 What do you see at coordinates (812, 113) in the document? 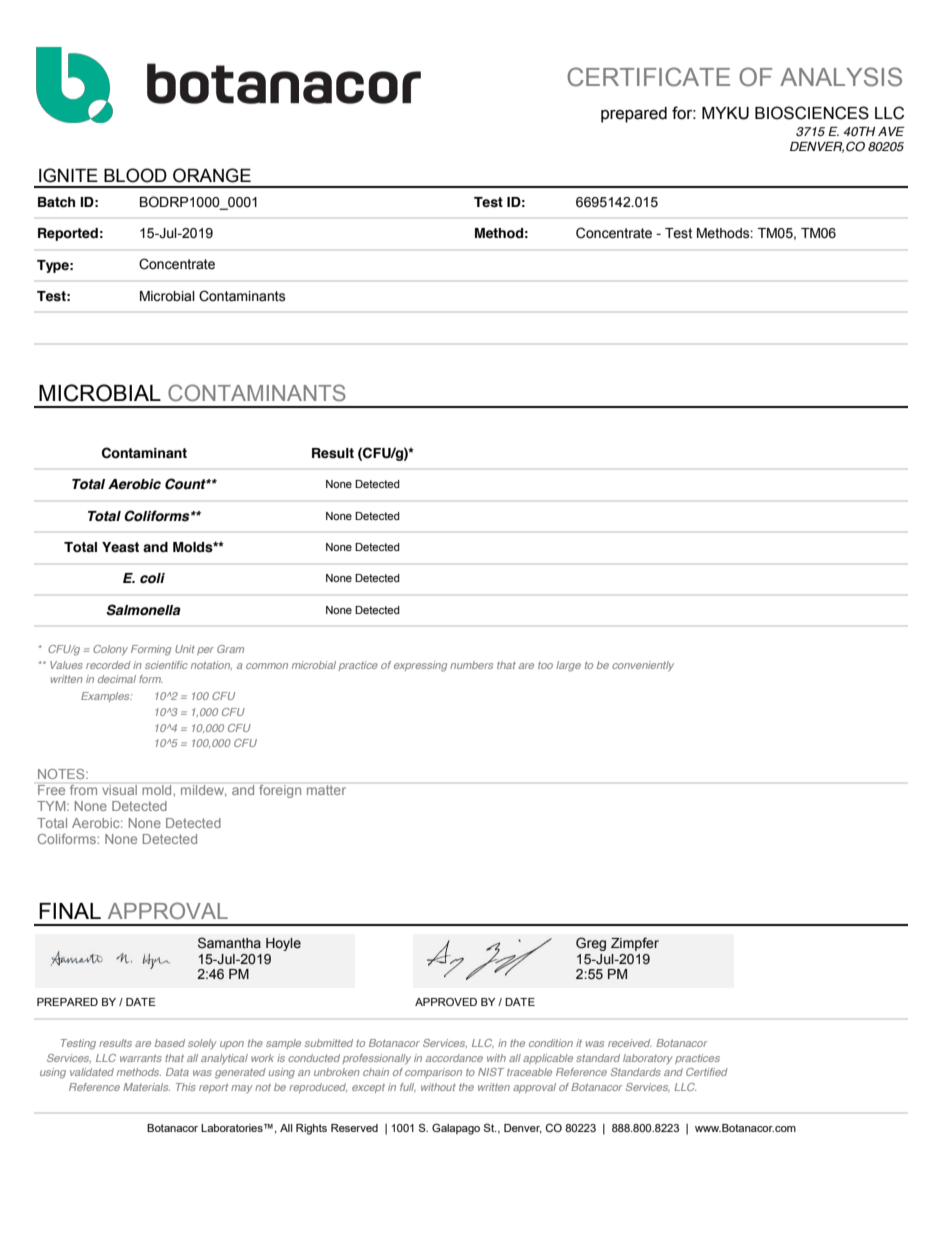
I see `BIOSCIENCES` at bounding box center [812, 113].
